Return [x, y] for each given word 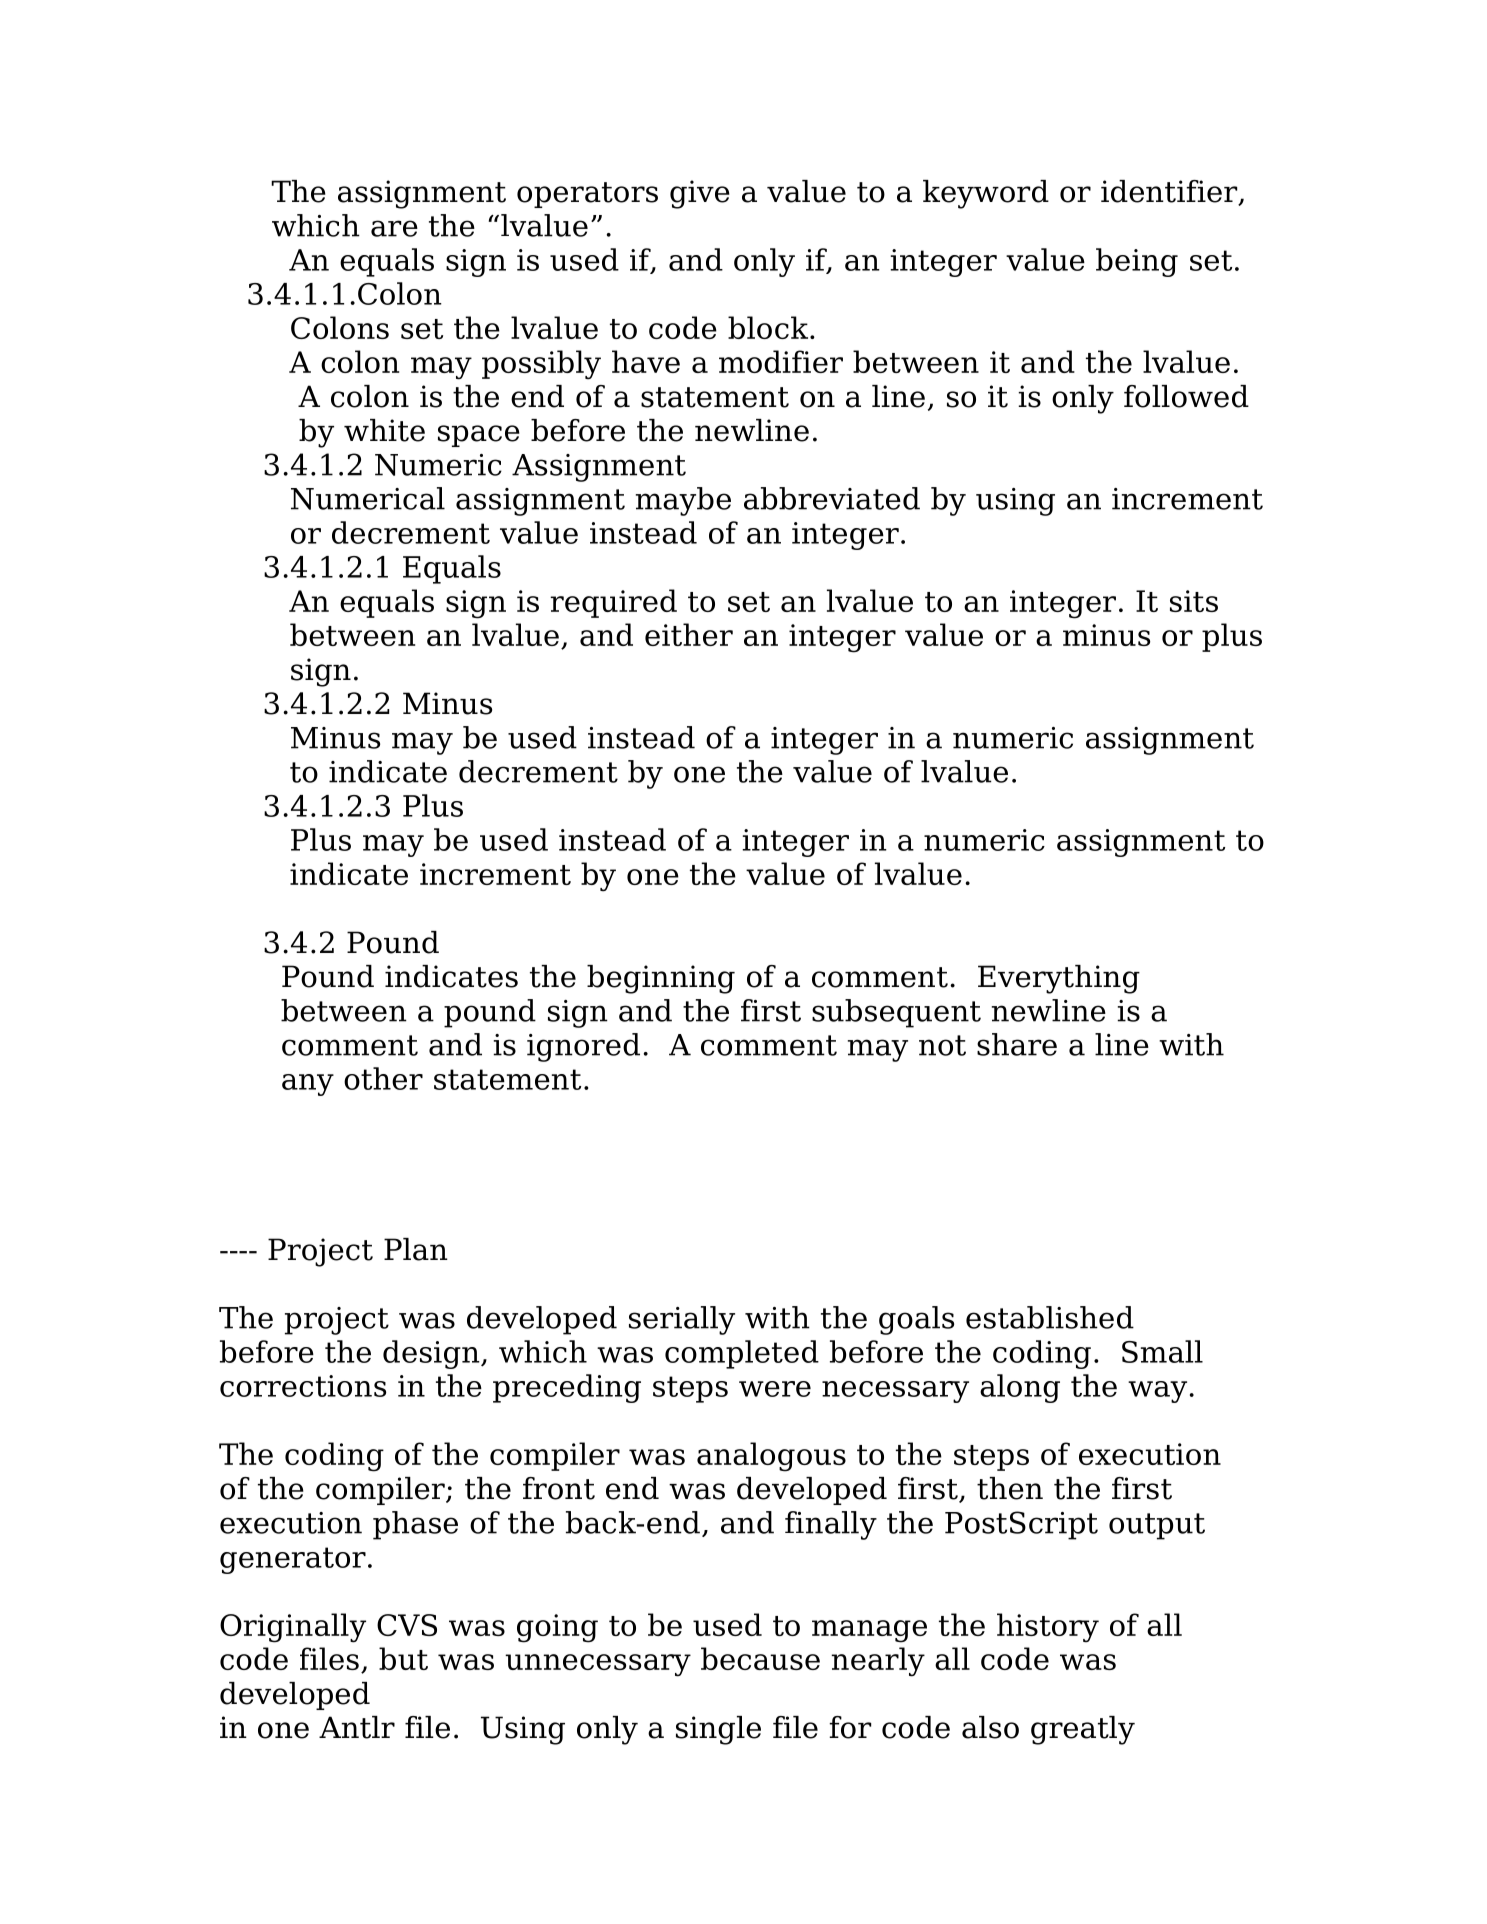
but [403, 1658]
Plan [416, 1249]
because [760, 1658]
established [1050, 1317]
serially [682, 1320]
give [700, 194]
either [689, 634]
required [613, 603]
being [1137, 262]
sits [1194, 601]
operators [587, 195]
